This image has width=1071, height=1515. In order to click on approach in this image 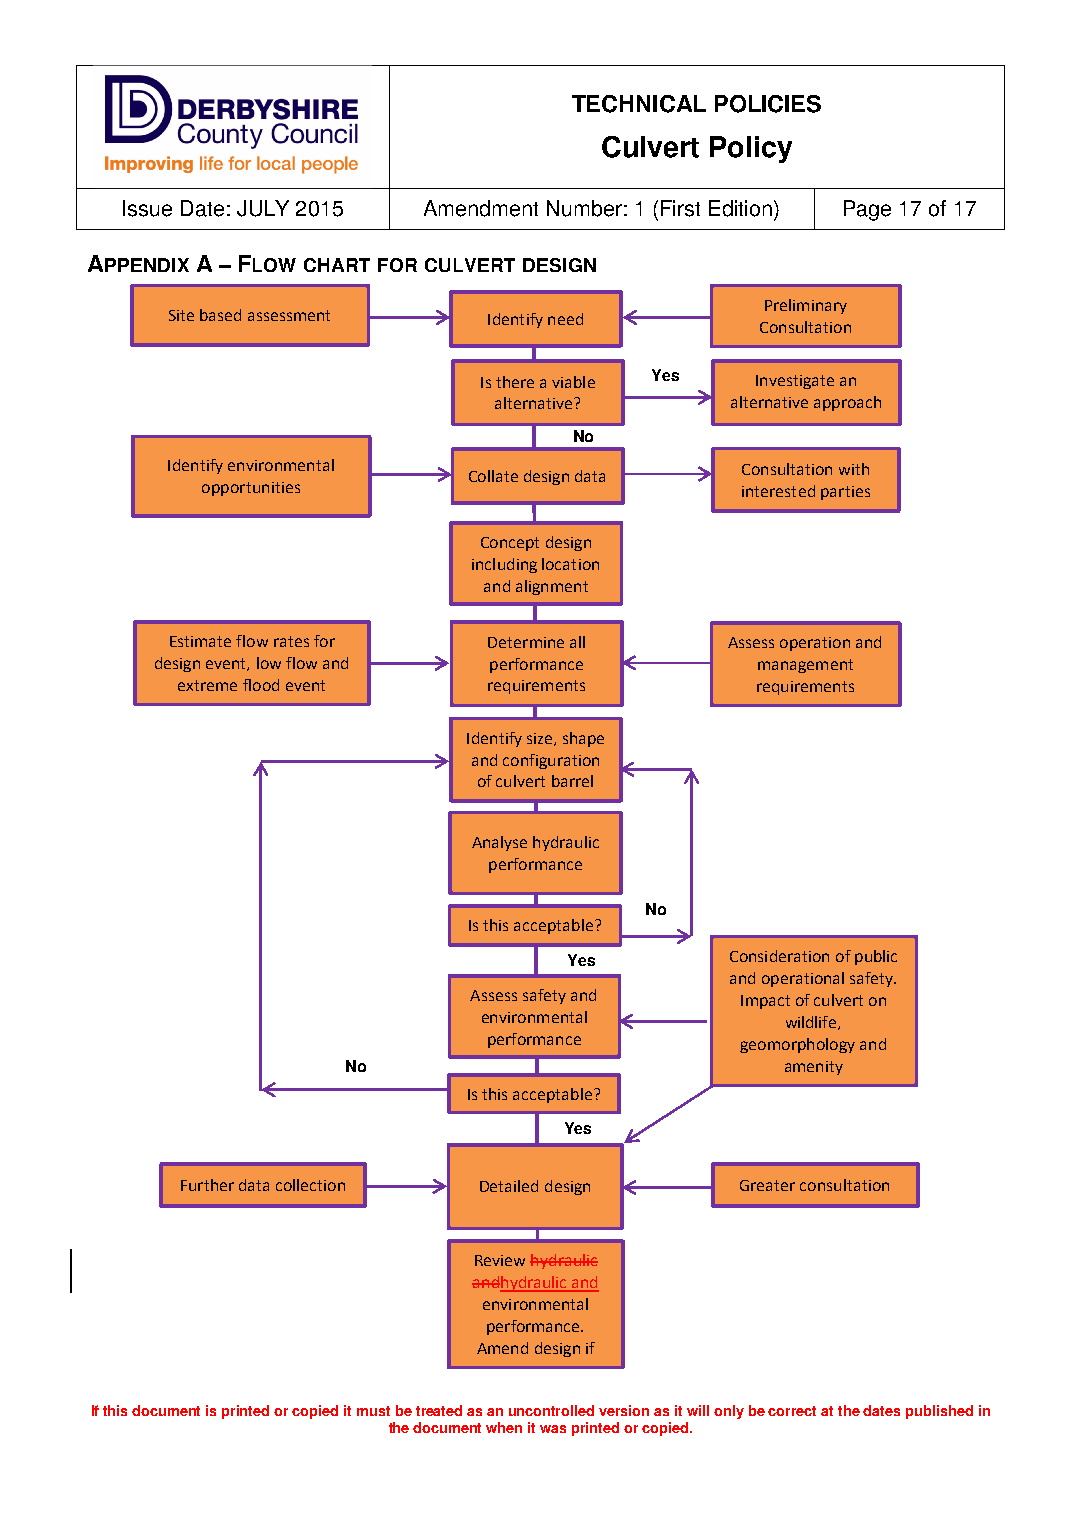, I will do `click(847, 403)`.
